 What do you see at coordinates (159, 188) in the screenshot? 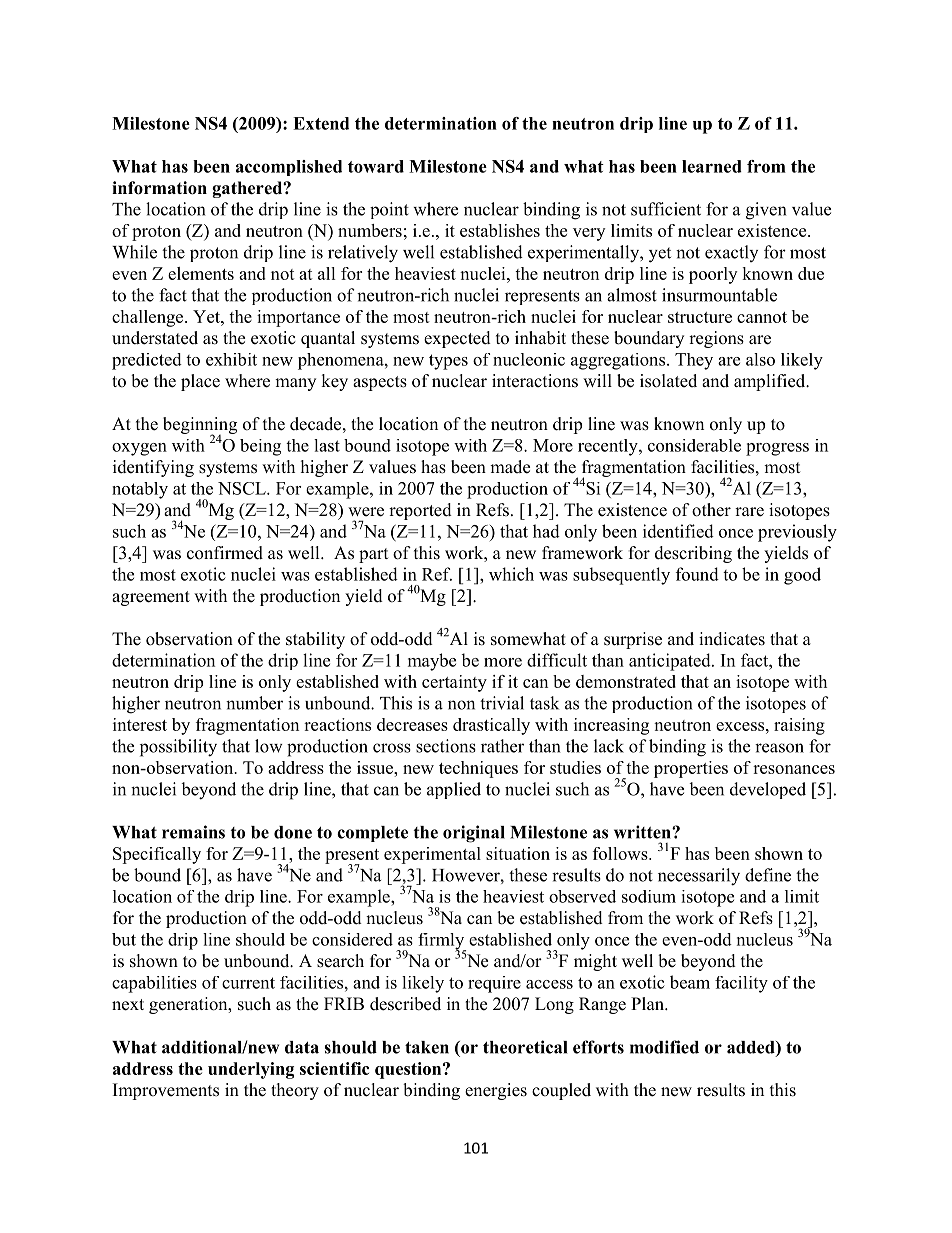
I see `information` at bounding box center [159, 188].
